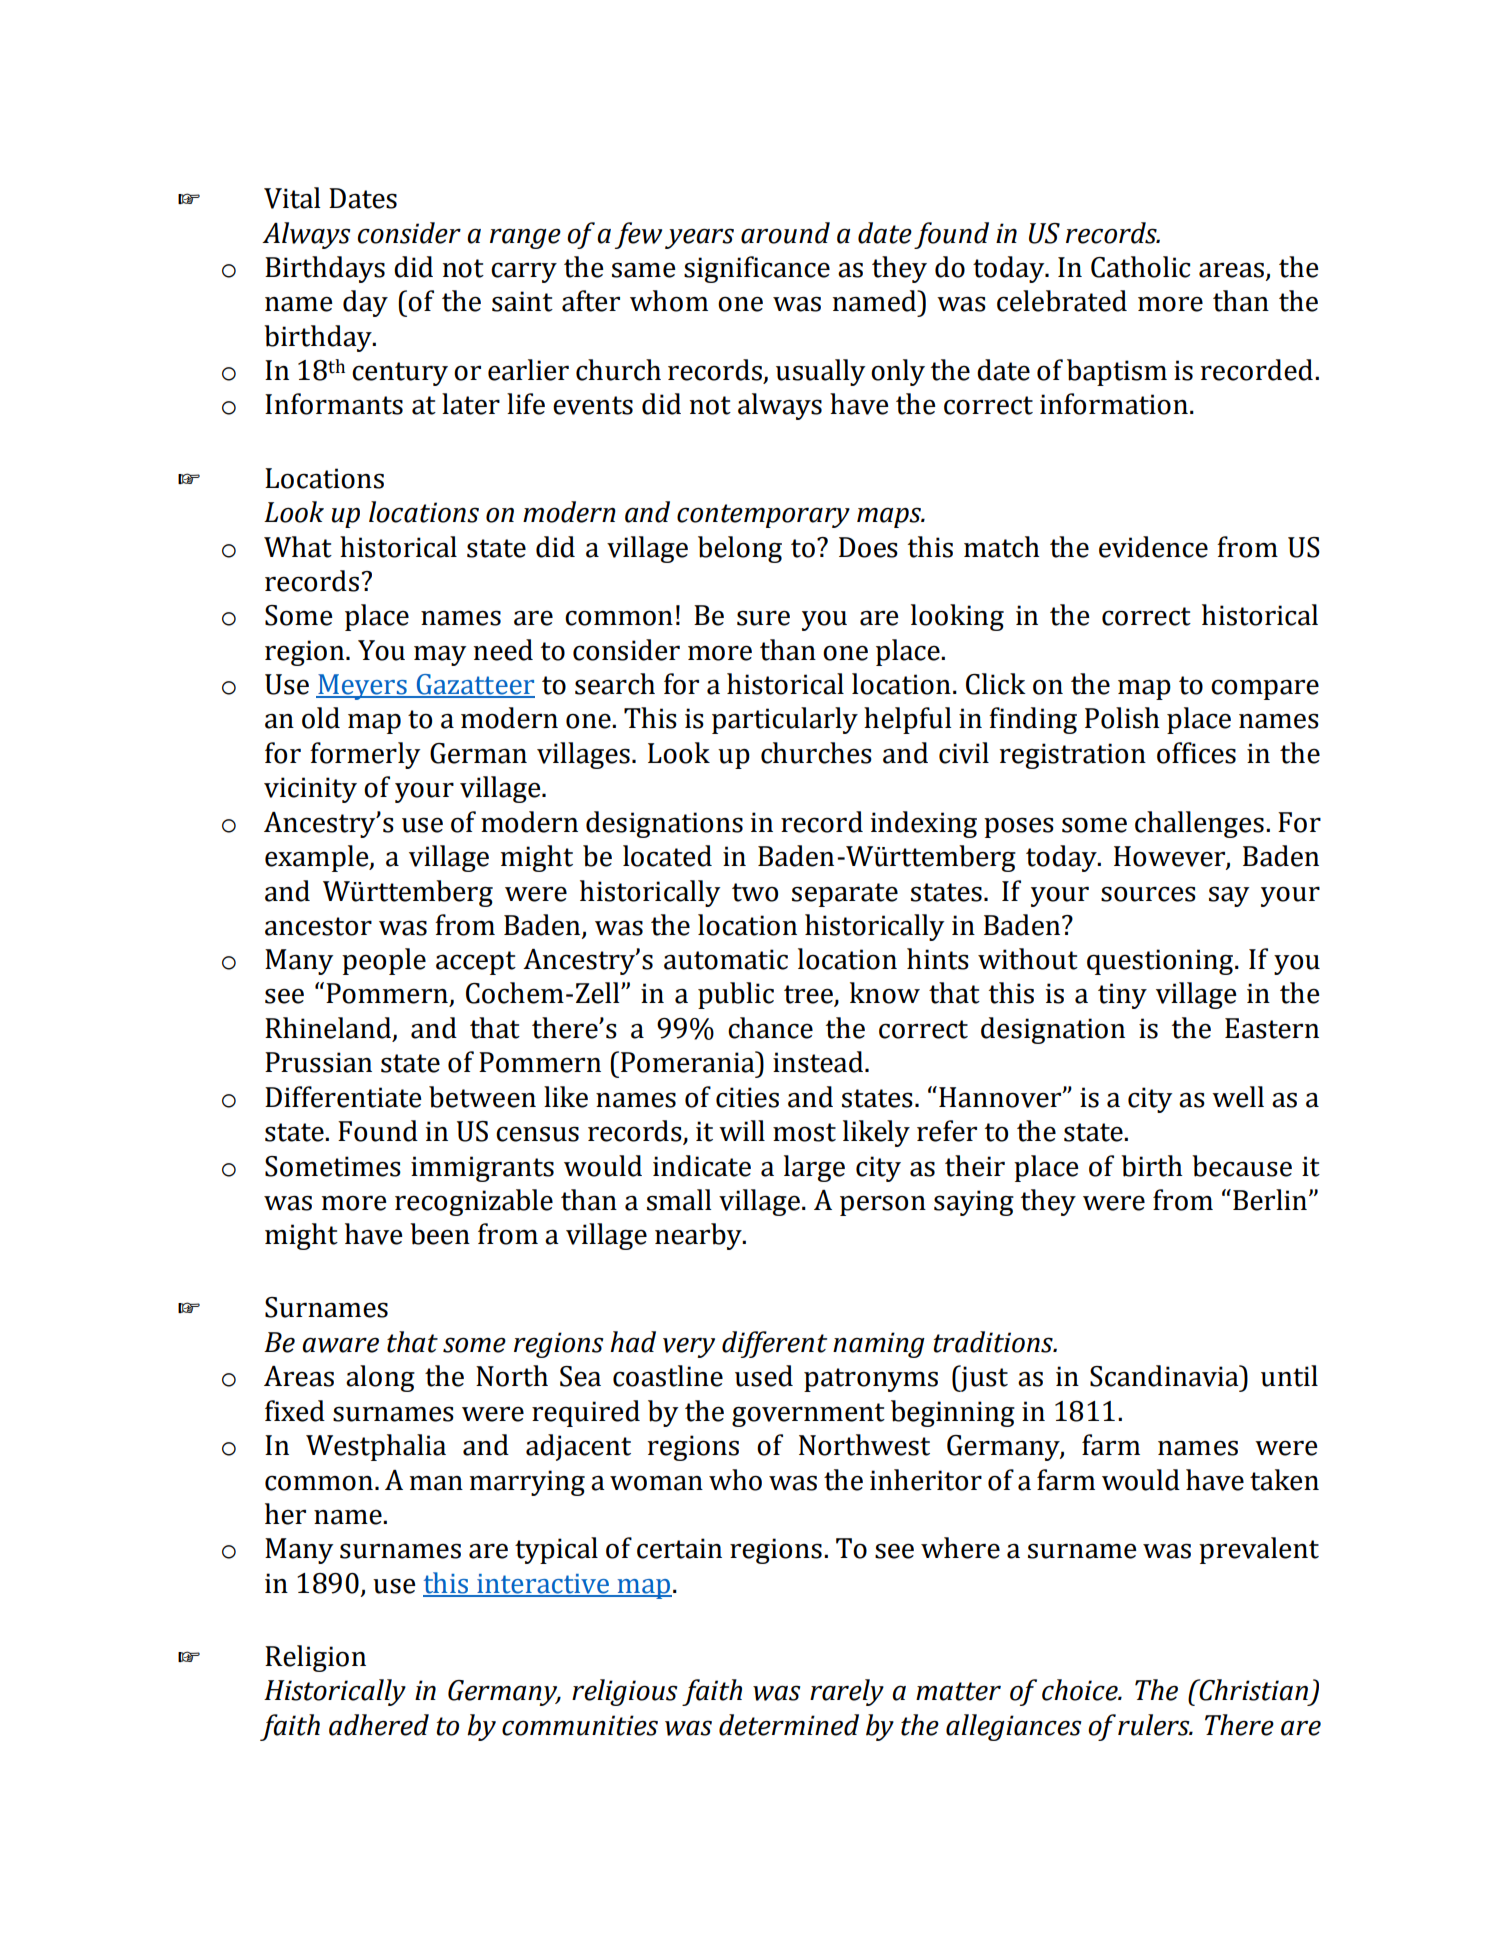 The width and height of the document is (1496, 1935). What do you see at coordinates (1140, 267) in the document?
I see `Catholic` at bounding box center [1140, 267].
